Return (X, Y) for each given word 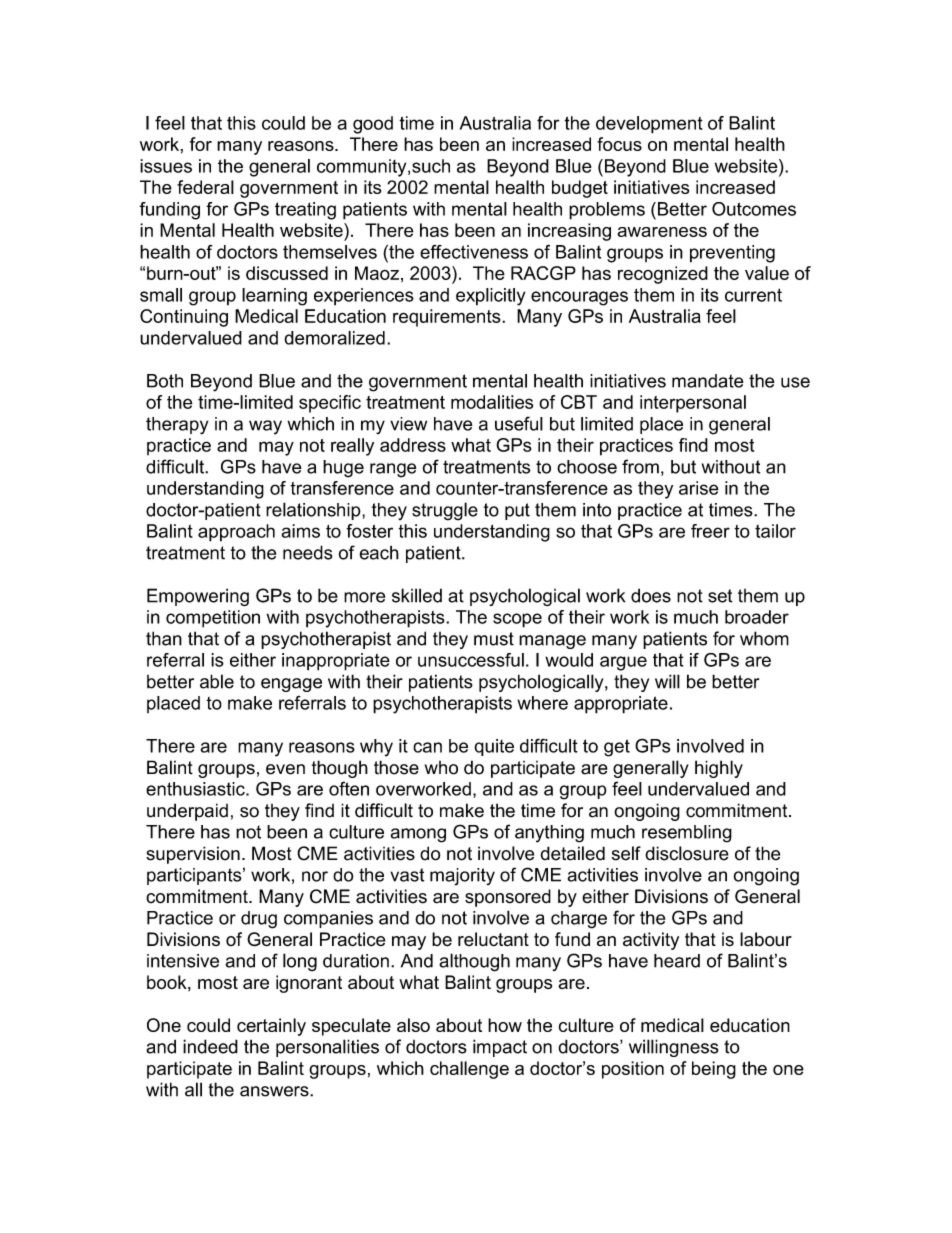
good (373, 125)
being (714, 1070)
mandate (708, 381)
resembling (687, 834)
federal (205, 187)
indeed (210, 1046)
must (494, 639)
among (418, 835)
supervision (193, 855)
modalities (492, 402)
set (720, 596)
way (265, 427)
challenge (469, 1070)
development (649, 125)
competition (213, 619)
